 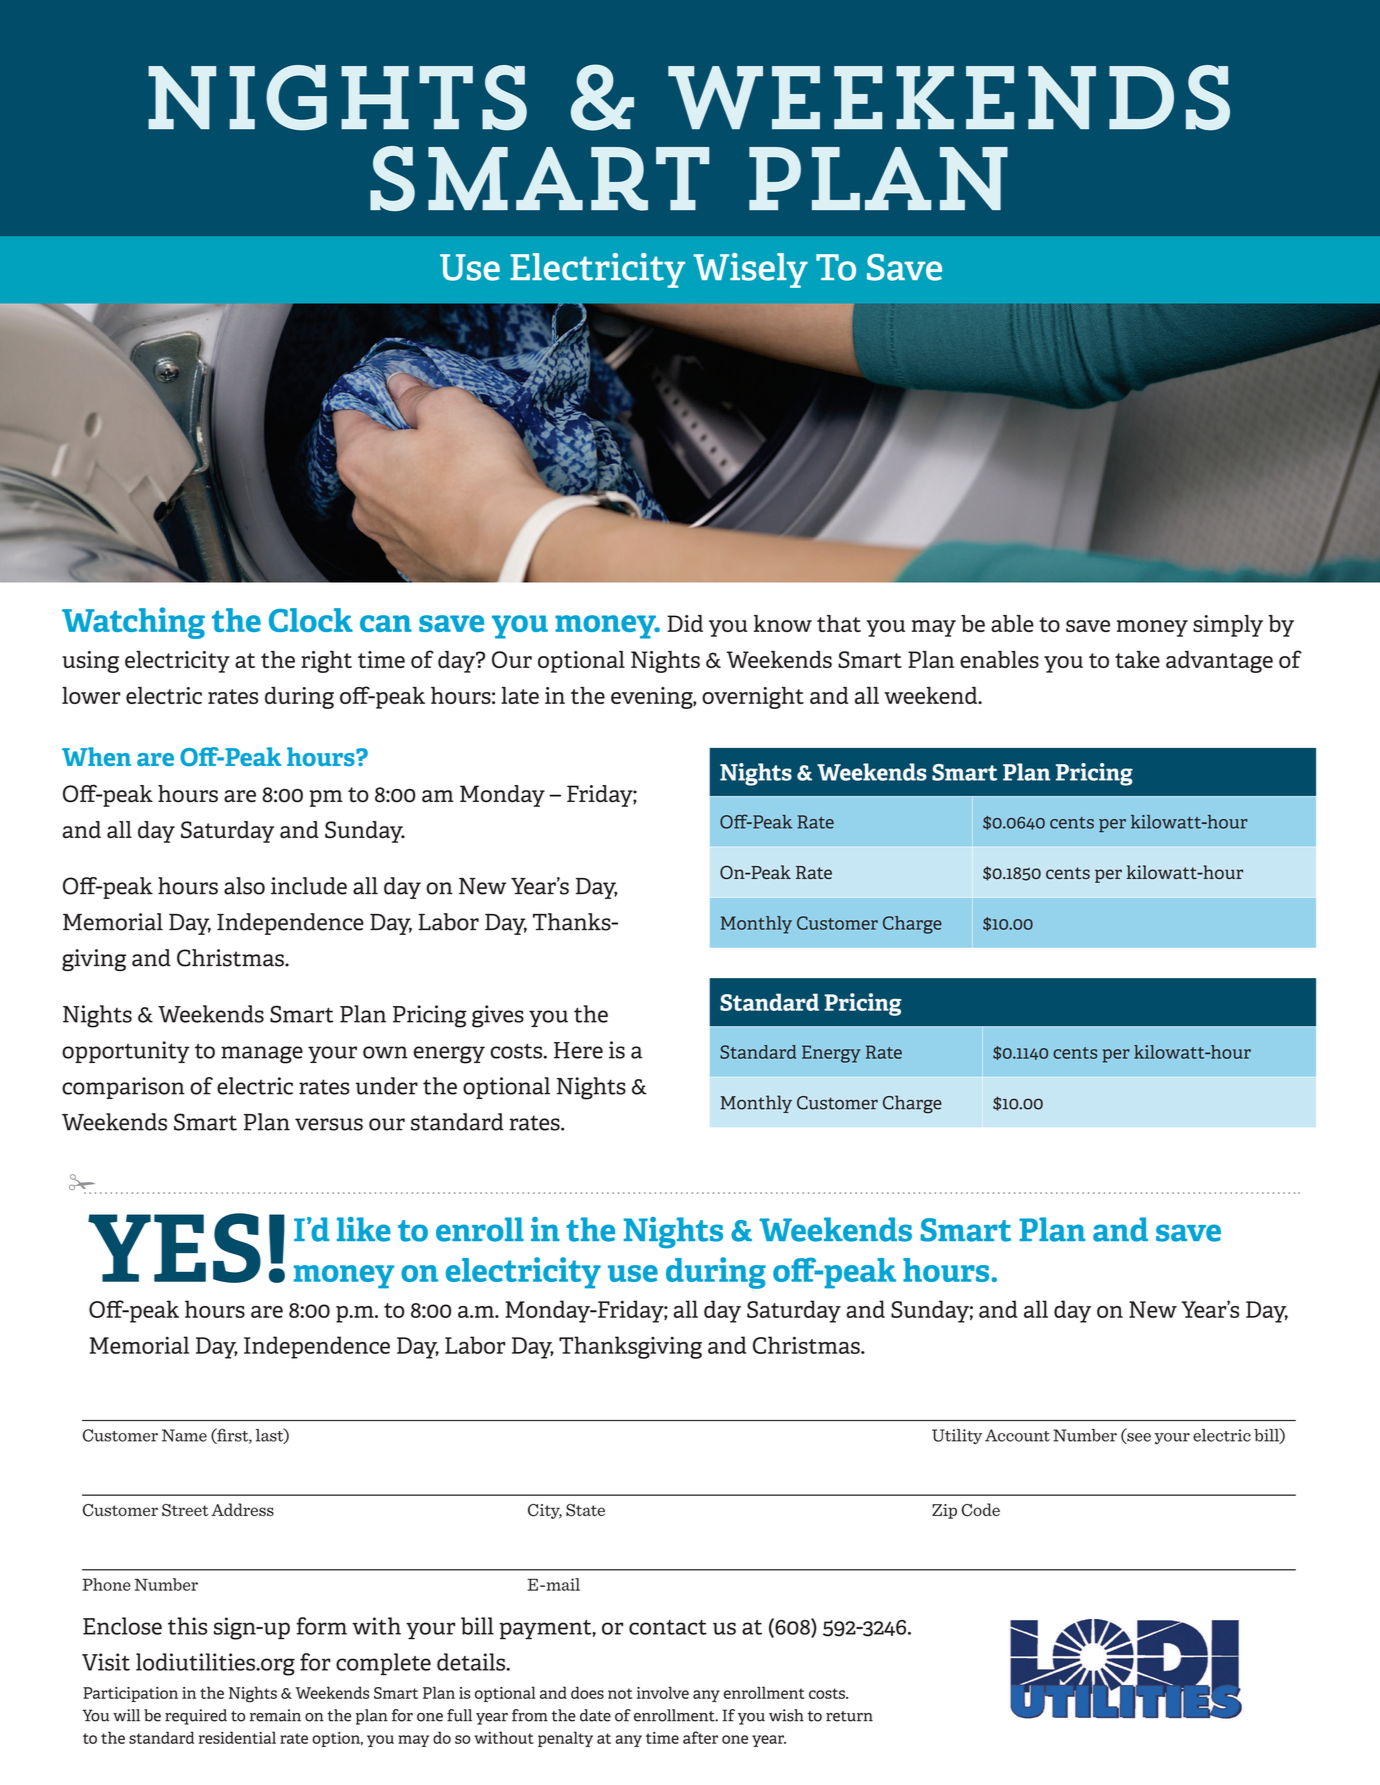 I want to click on Clock, so click(x=311, y=620).
